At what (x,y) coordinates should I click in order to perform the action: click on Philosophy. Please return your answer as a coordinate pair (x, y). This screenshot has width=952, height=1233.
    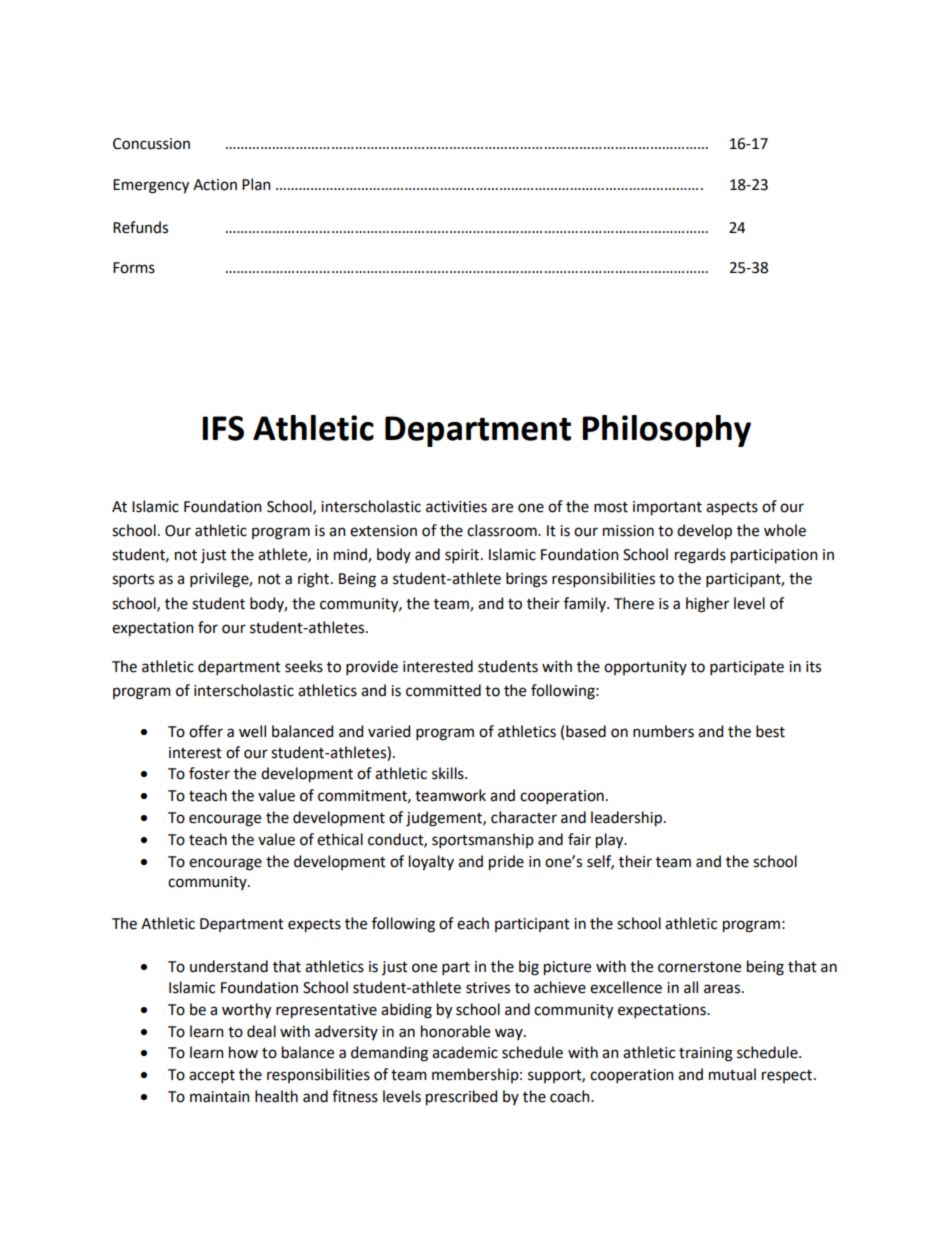
    Looking at the image, I should click on (666, 431).
